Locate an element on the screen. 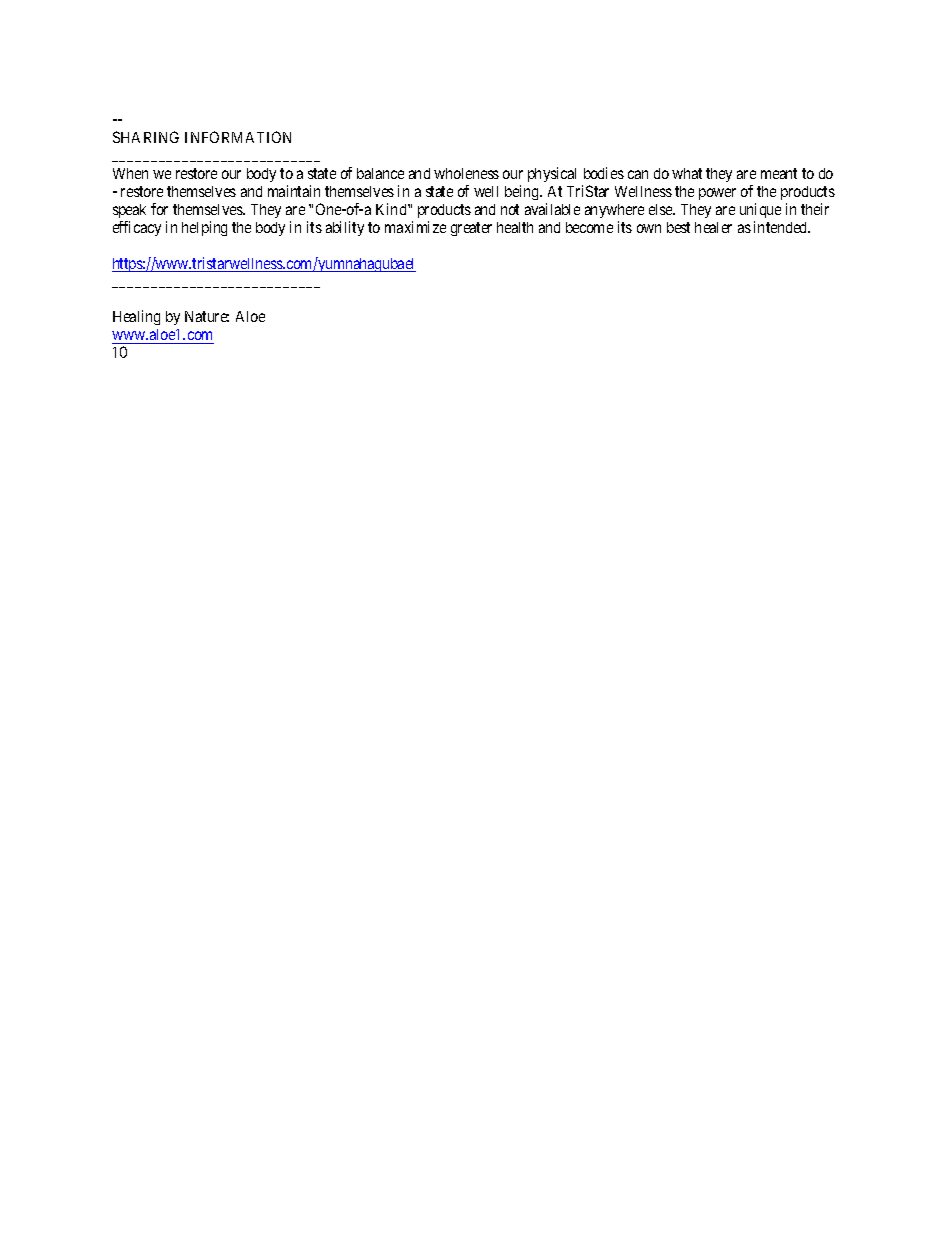 The image size is (952, 1233). healer is located at coordinates (713, 227).
